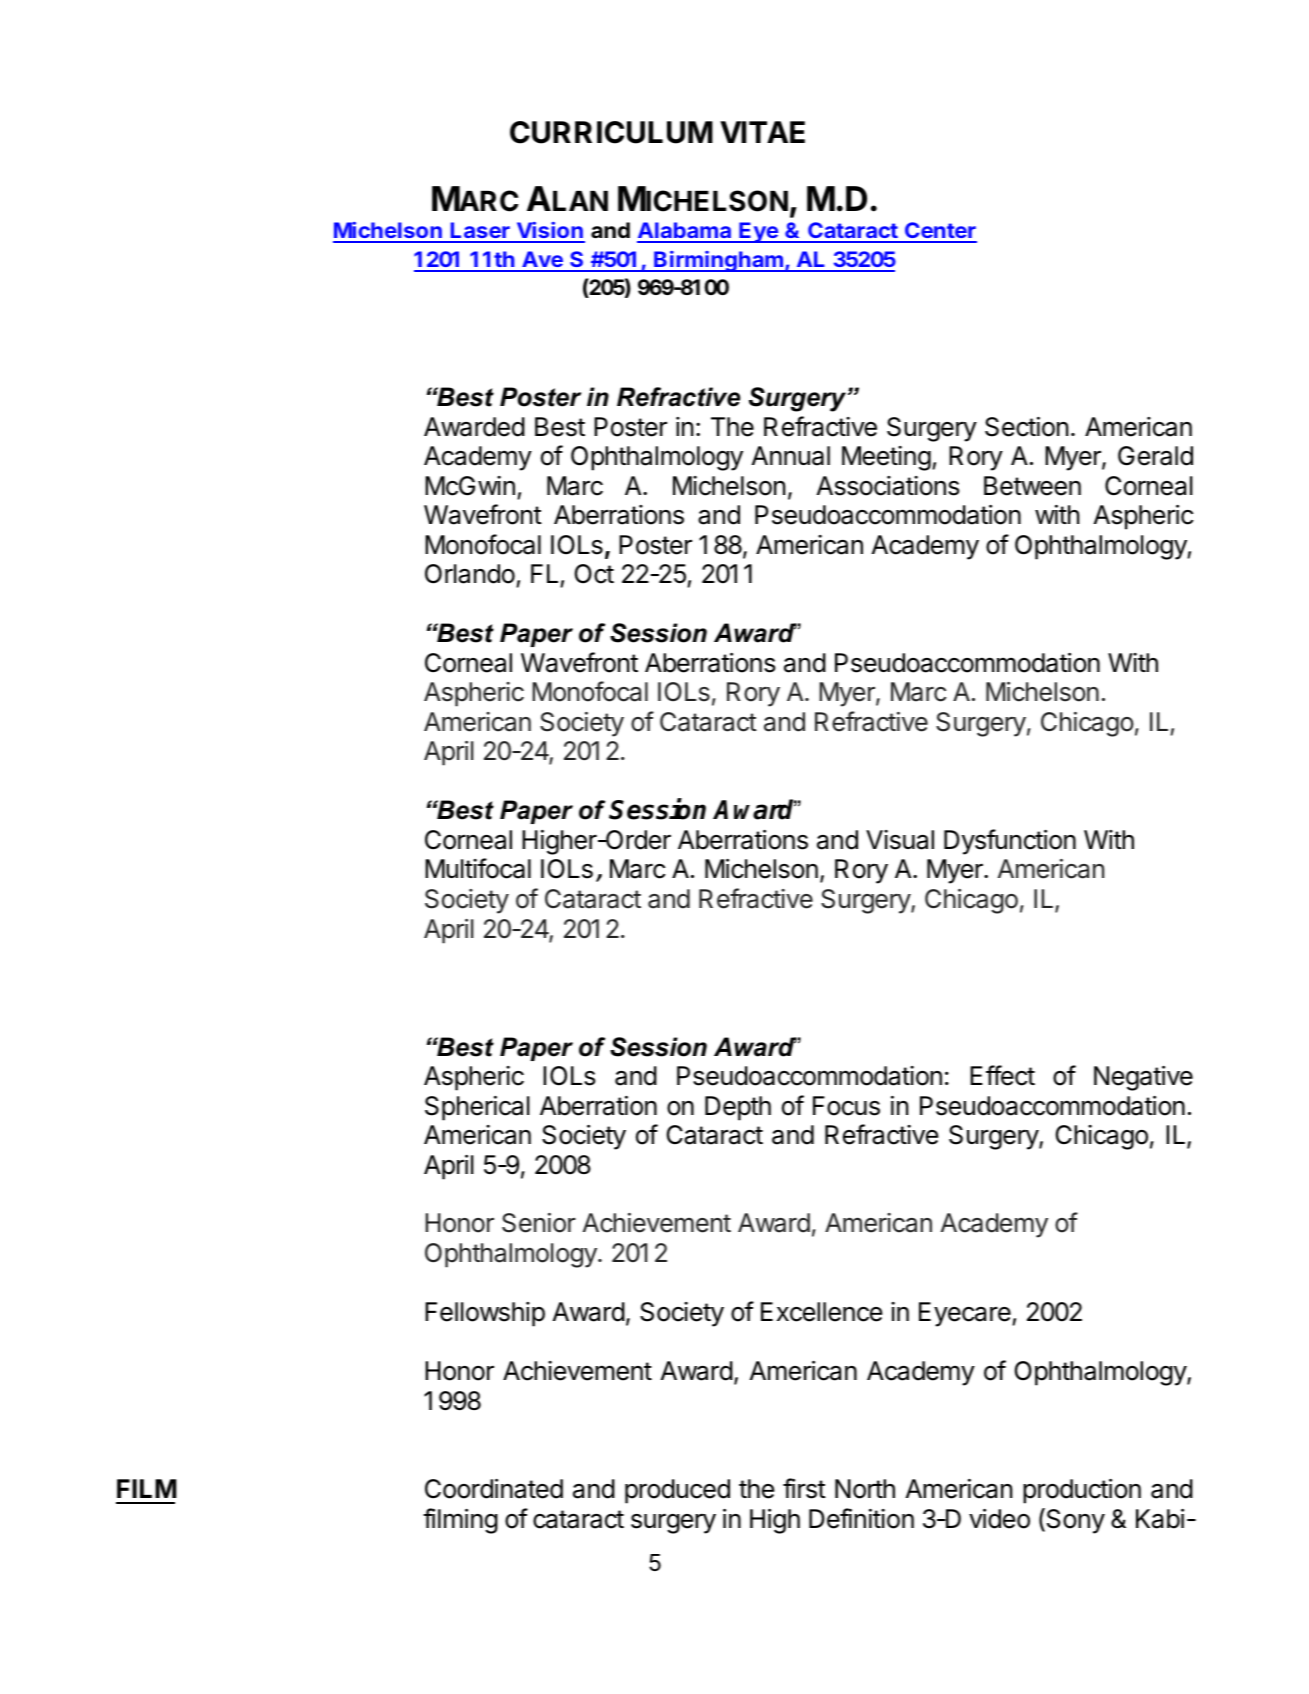  Describe the element at coordinates (494, 1489) in the screenshot. I see `Coordinated` at that location.
